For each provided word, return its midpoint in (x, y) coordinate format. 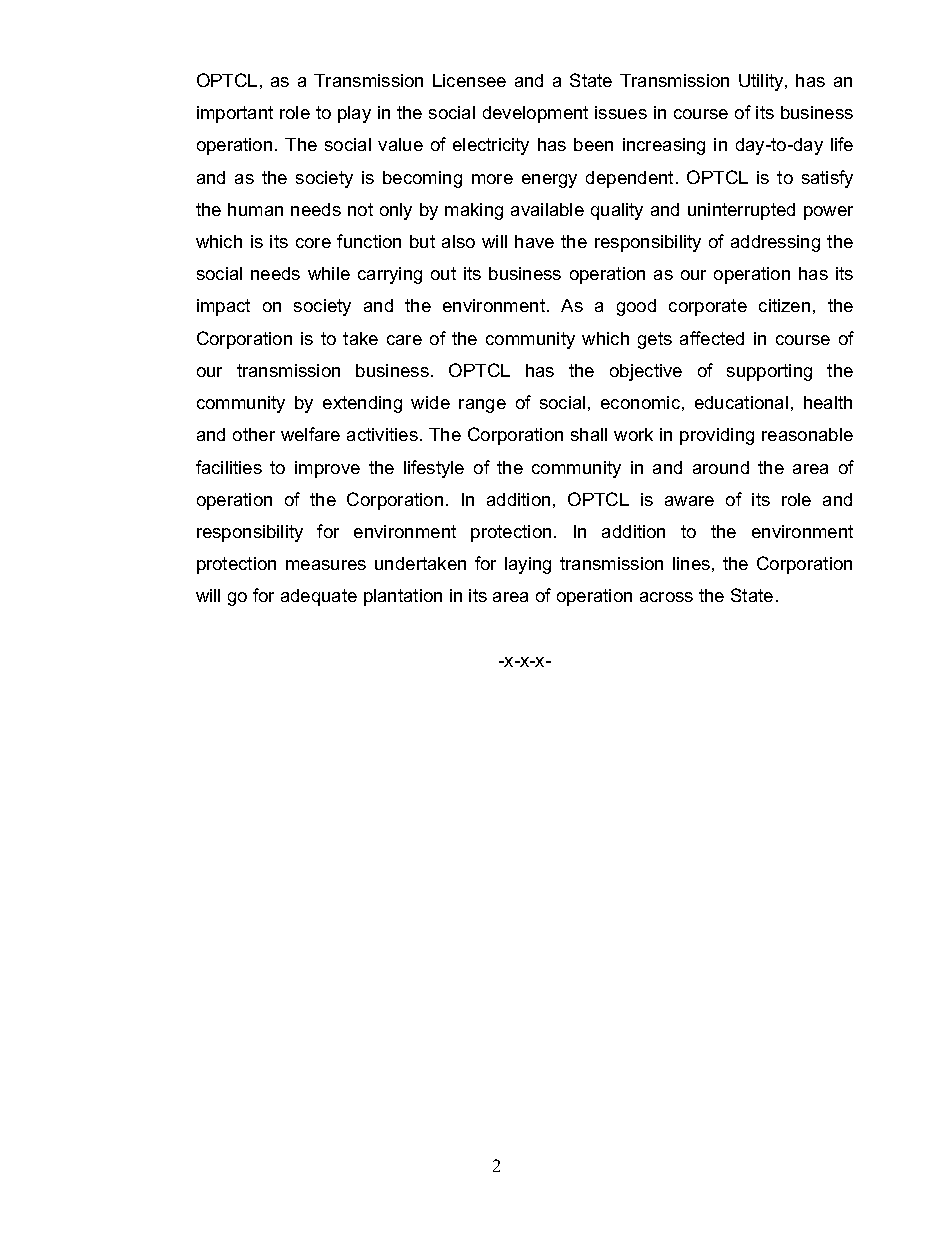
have (534, 241)
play (354, 114)
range (482, 406)
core (313, 243)
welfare (310, 434)
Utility (762, 82)
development (535, 114)
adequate (319, 597)
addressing (775, 243)
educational (741, 402)
